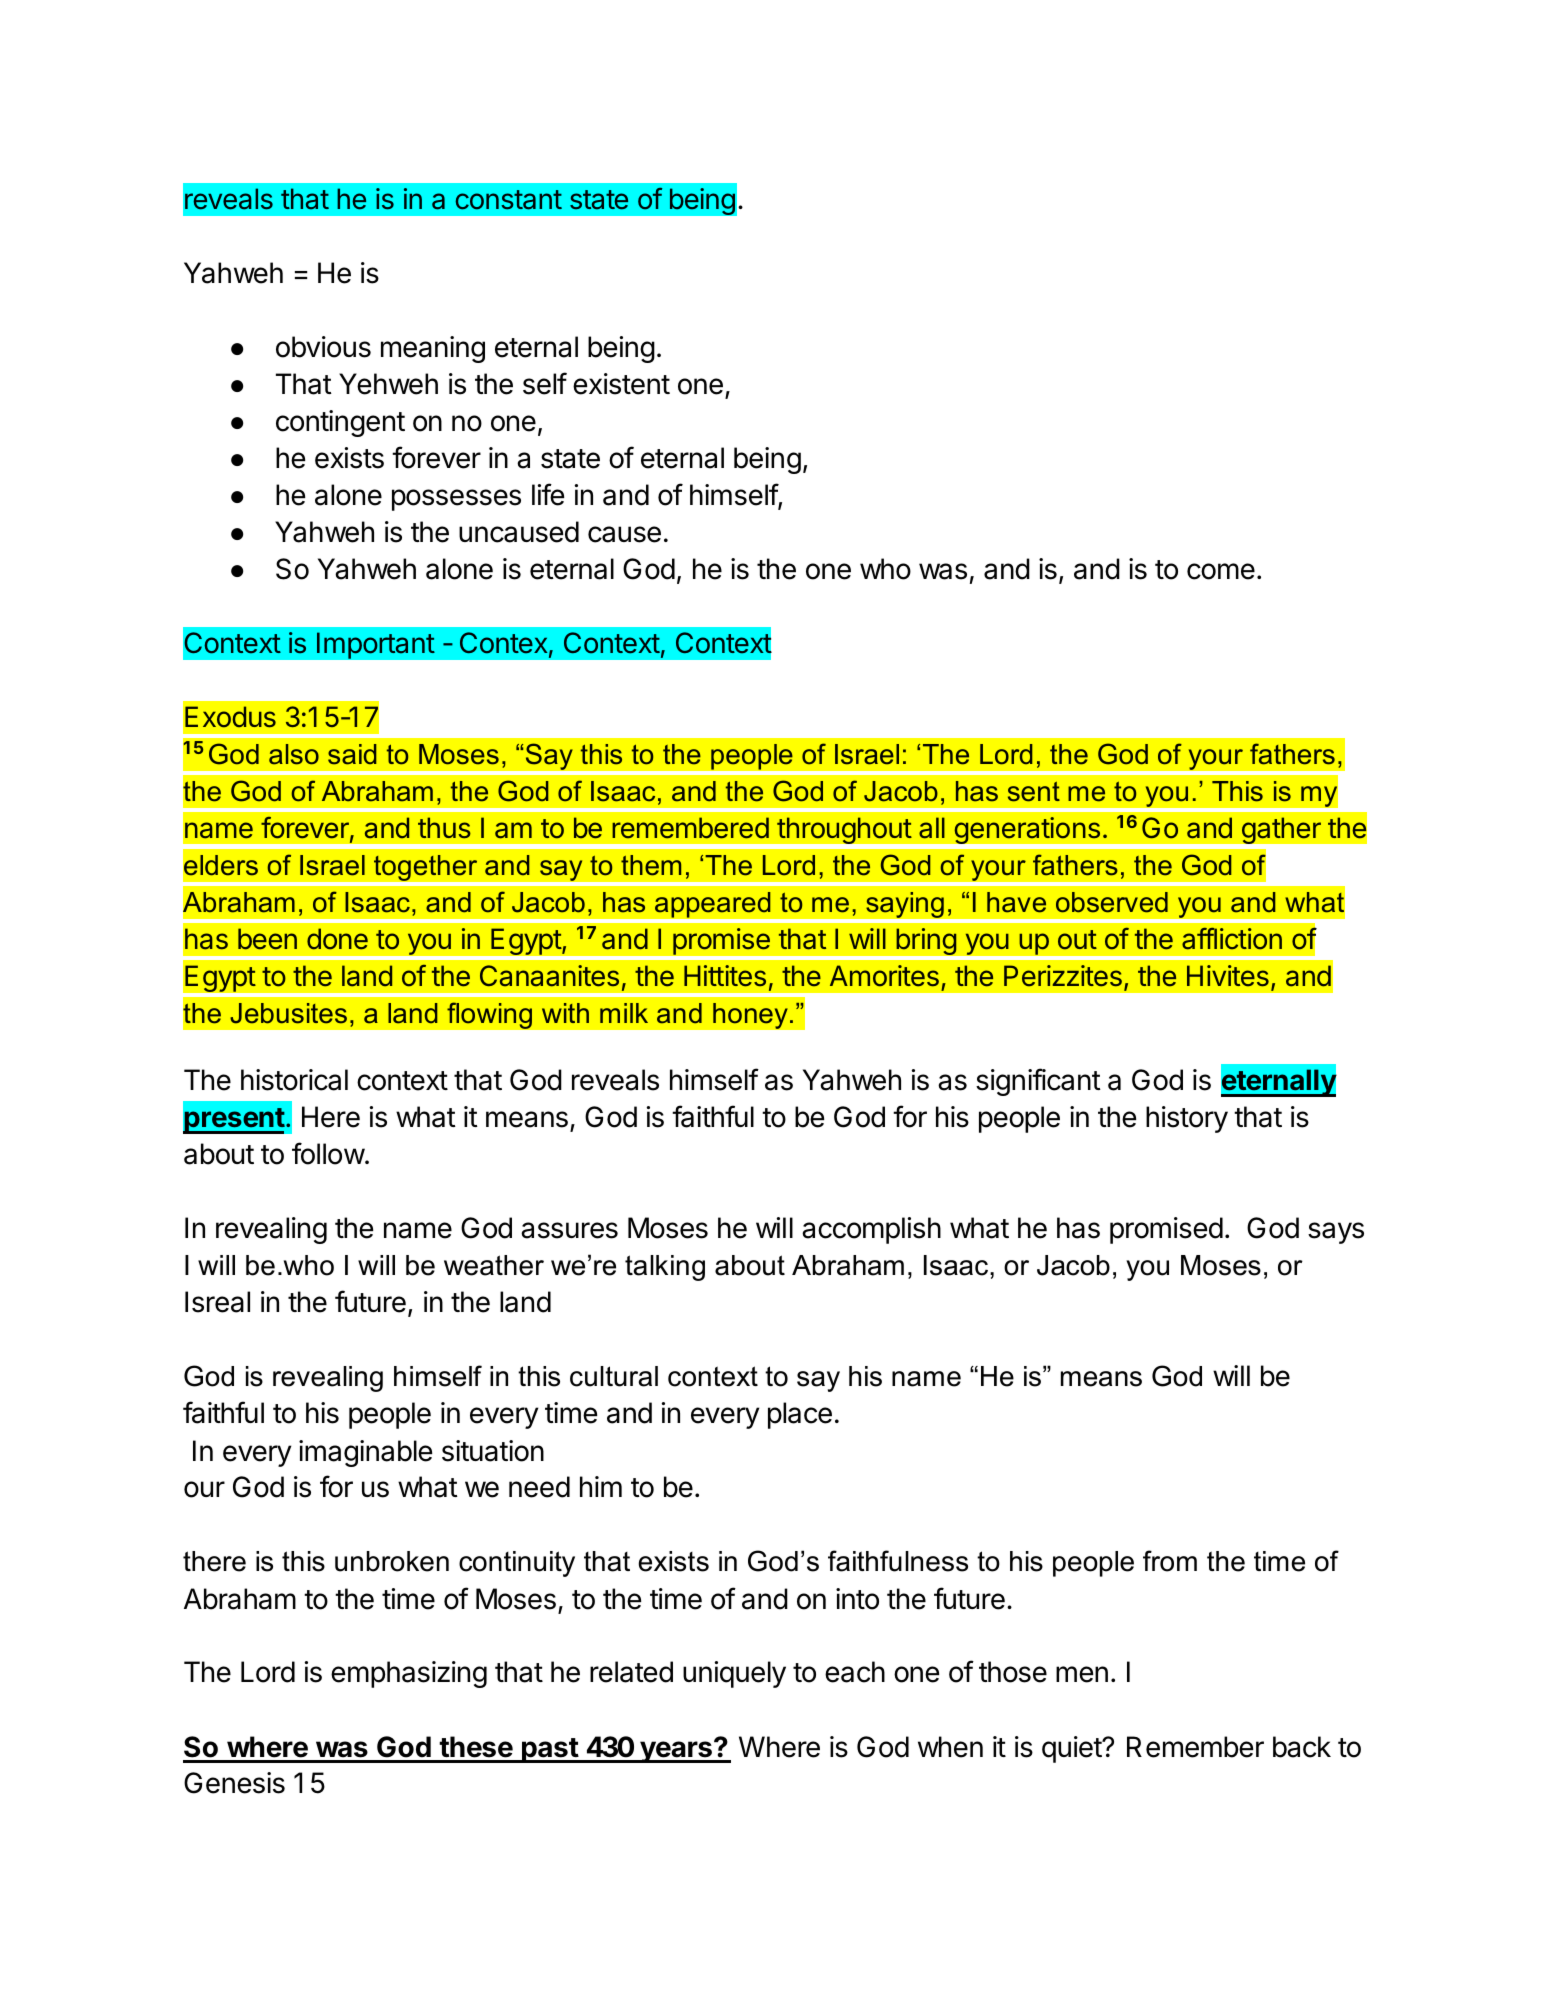 The image size is (1556, 2014). What do you see at coordinates (409, 1674) in the screenshot?
I see `emphasizing` at bounding box center [409, 1674].
